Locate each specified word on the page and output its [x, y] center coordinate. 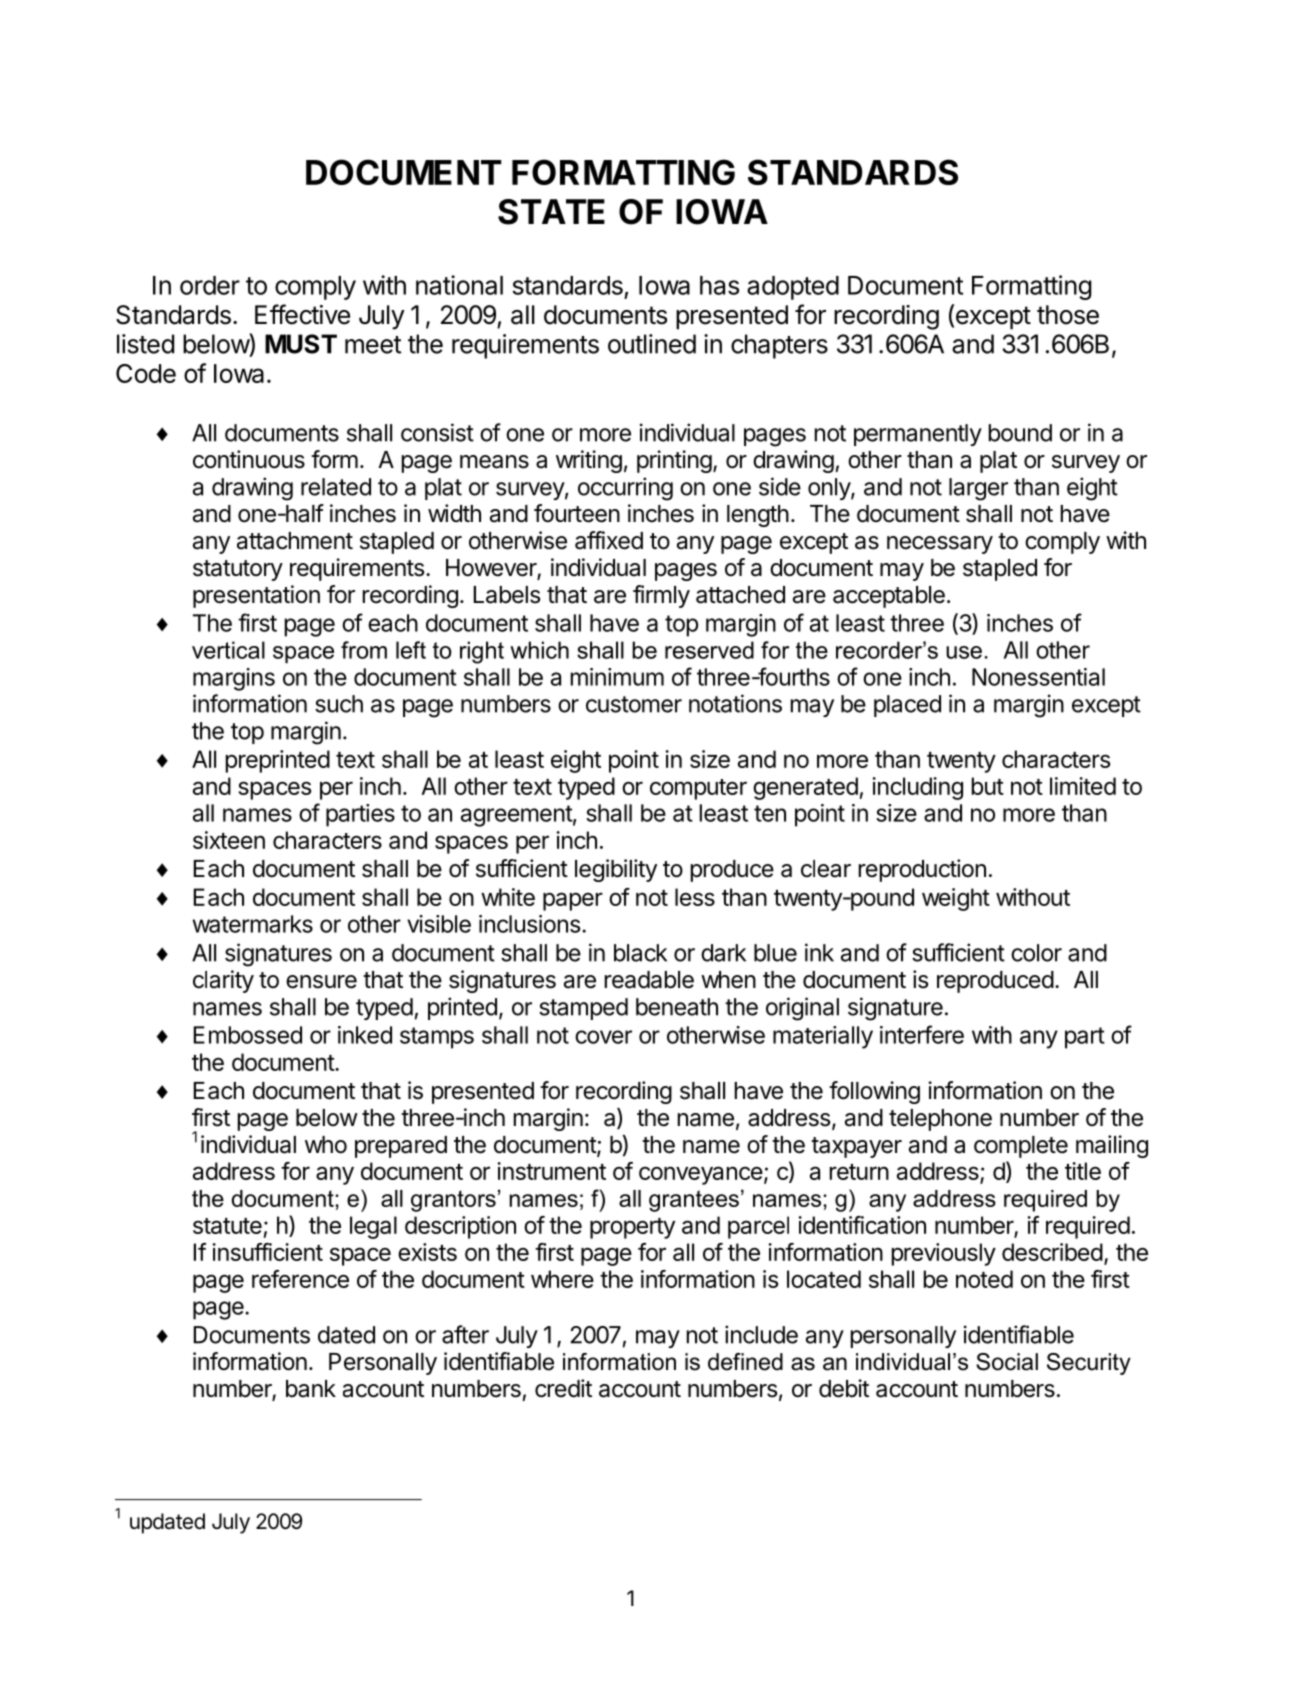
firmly [661, 596]
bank [311, 1389]
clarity [223, 981]
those [1068, 315]
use [964, 652]
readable [649, 980]
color [1036, 953]
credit [563, 1388]
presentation [256, 596]
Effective [302, 314]
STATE [551, 212]
